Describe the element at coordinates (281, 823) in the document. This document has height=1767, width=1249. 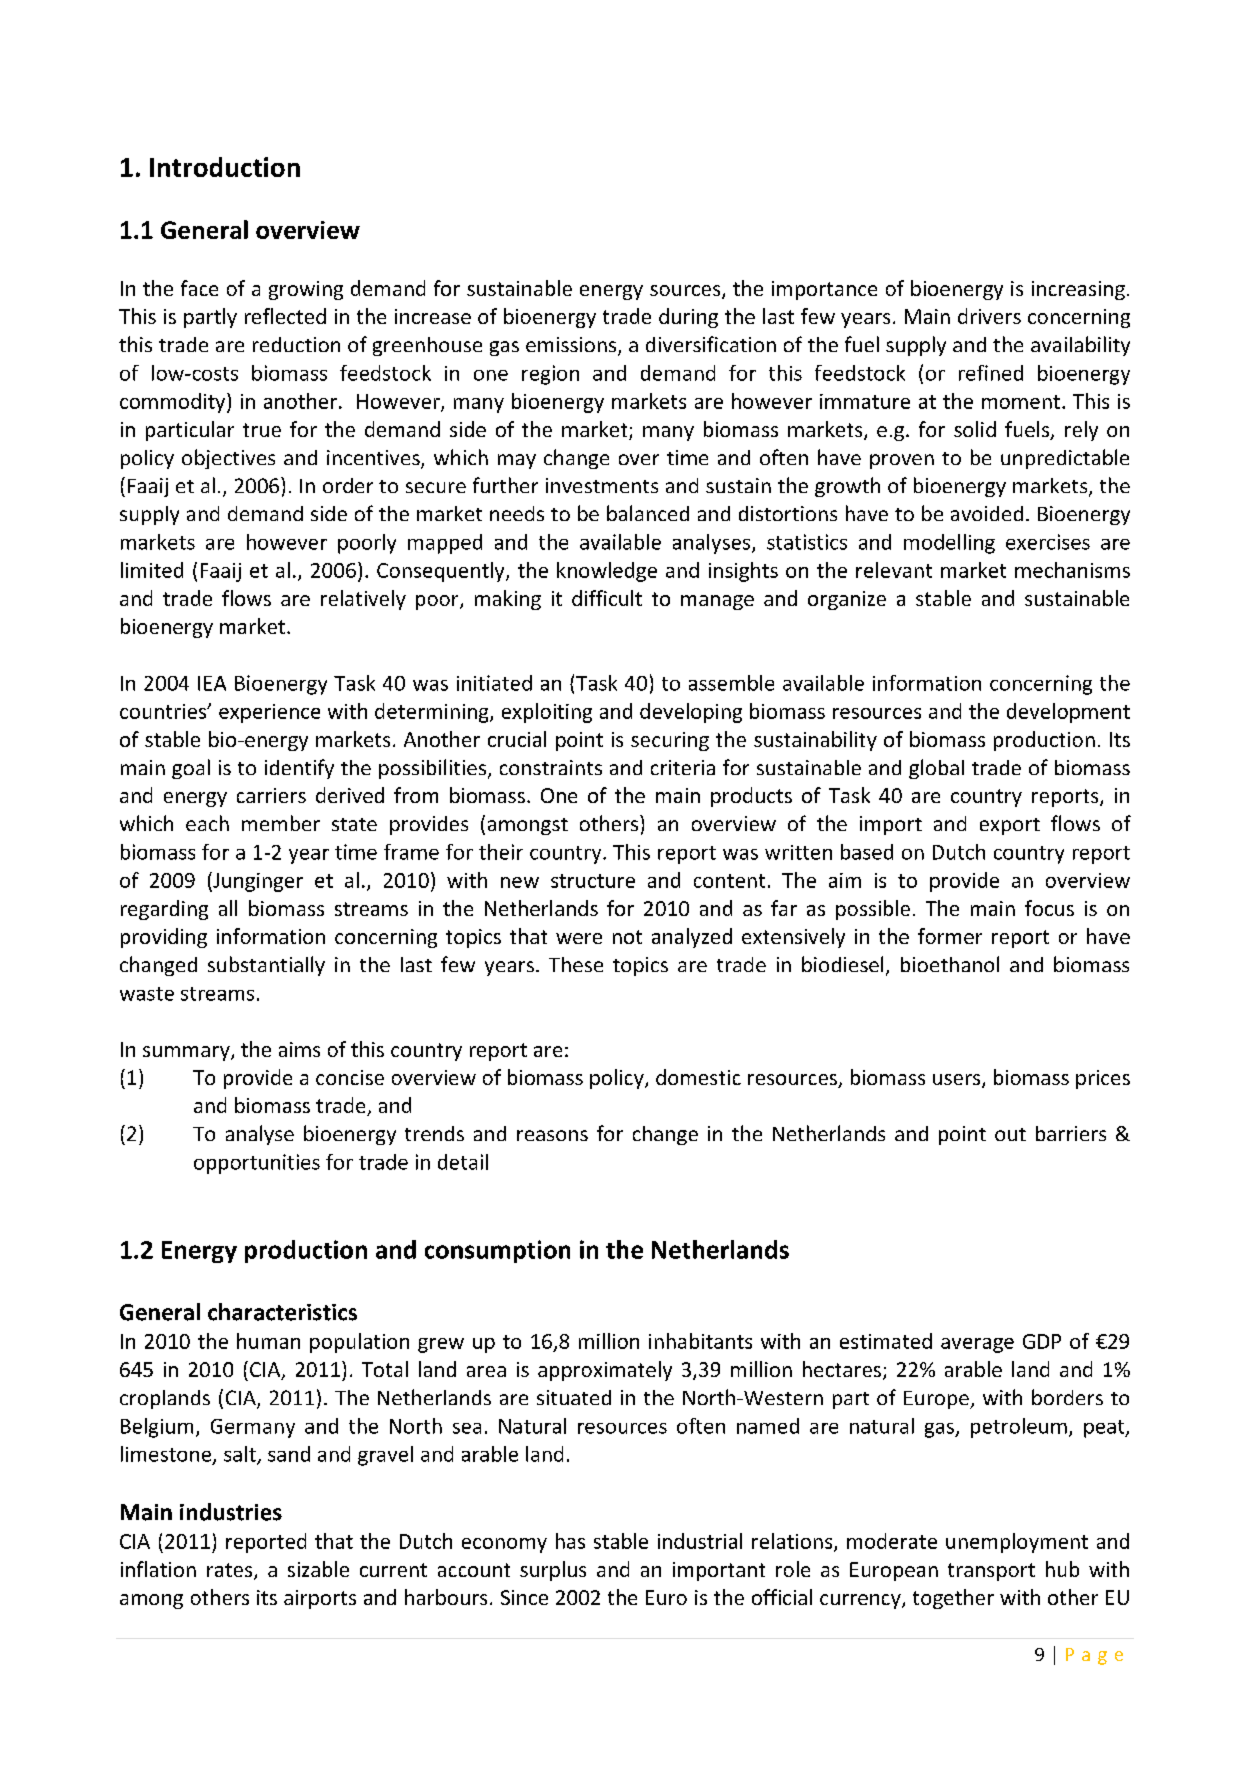
I see `member` at that location.
